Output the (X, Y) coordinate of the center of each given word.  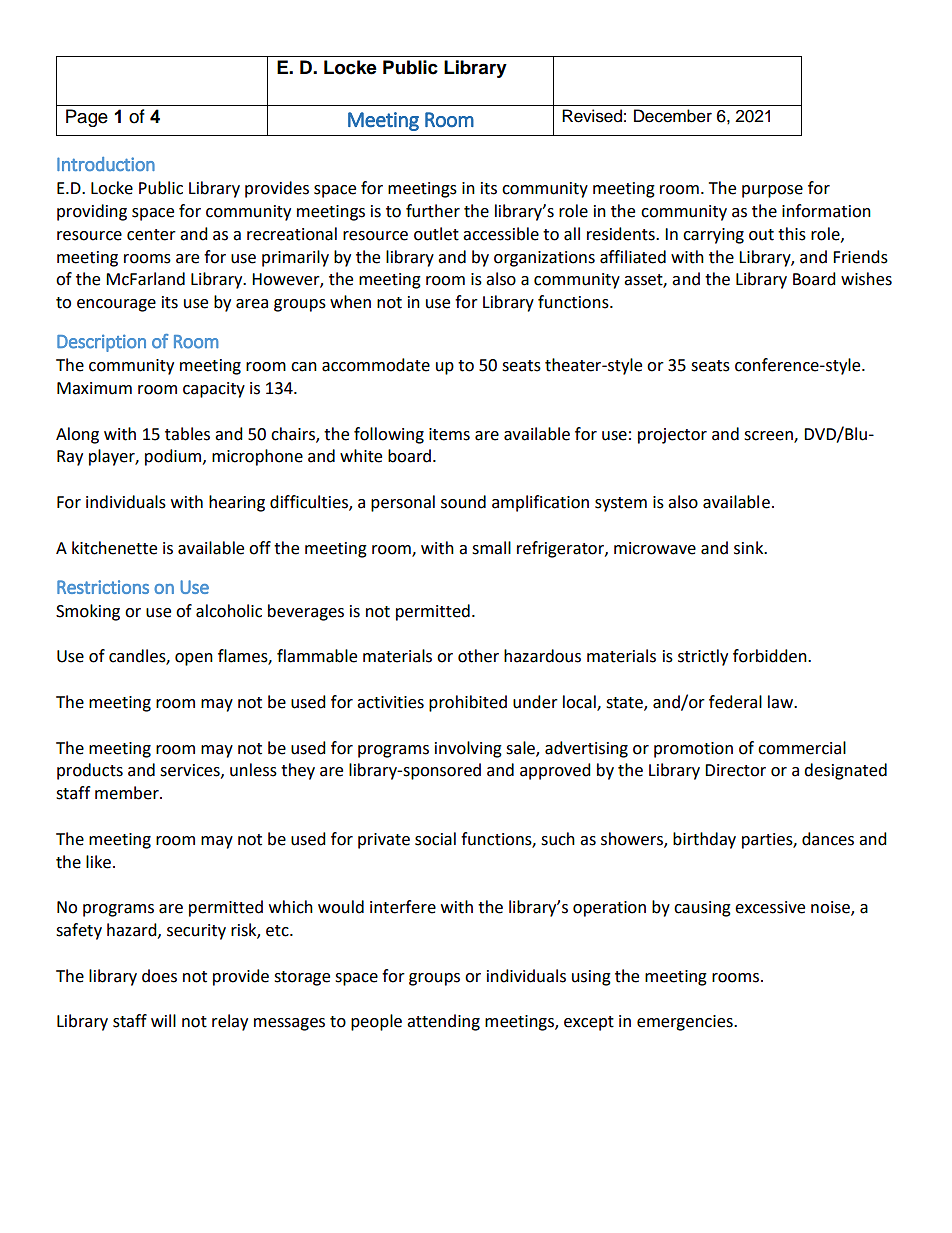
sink (750, 548)
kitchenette (114, 548)
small (491, 548)
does (159, 976)
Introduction (106, 164)
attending (443, 1022)
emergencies (686, 1023)
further (433, 211)
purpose (772, 191)
